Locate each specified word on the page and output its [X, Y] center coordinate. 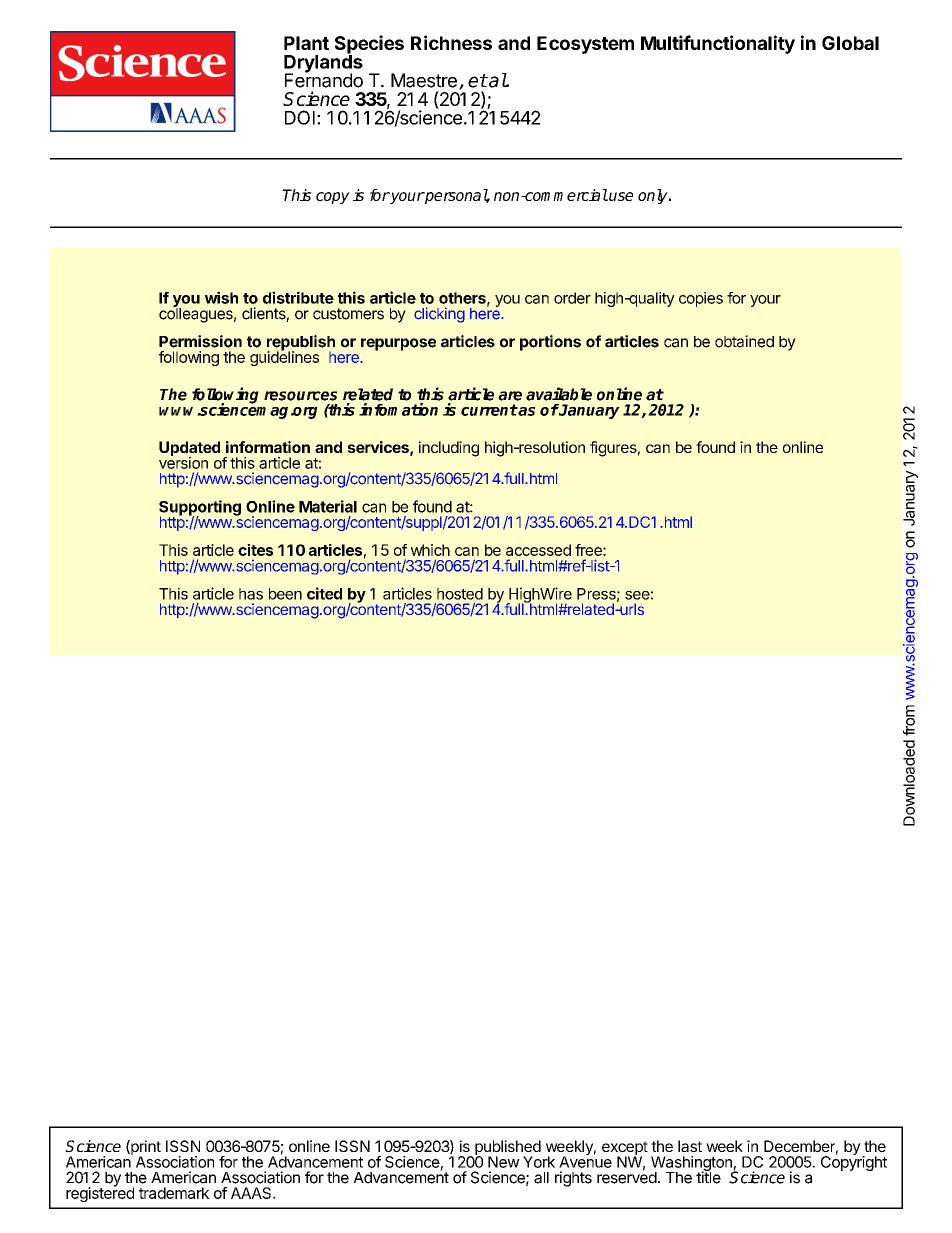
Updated [189, 450]
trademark [174, 1193]
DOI [300, 117]
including [449, 449]
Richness [451, 42]
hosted [460, 594]
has [251, 594]
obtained [744, 341]
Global [850, 43]
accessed [538, 550]
